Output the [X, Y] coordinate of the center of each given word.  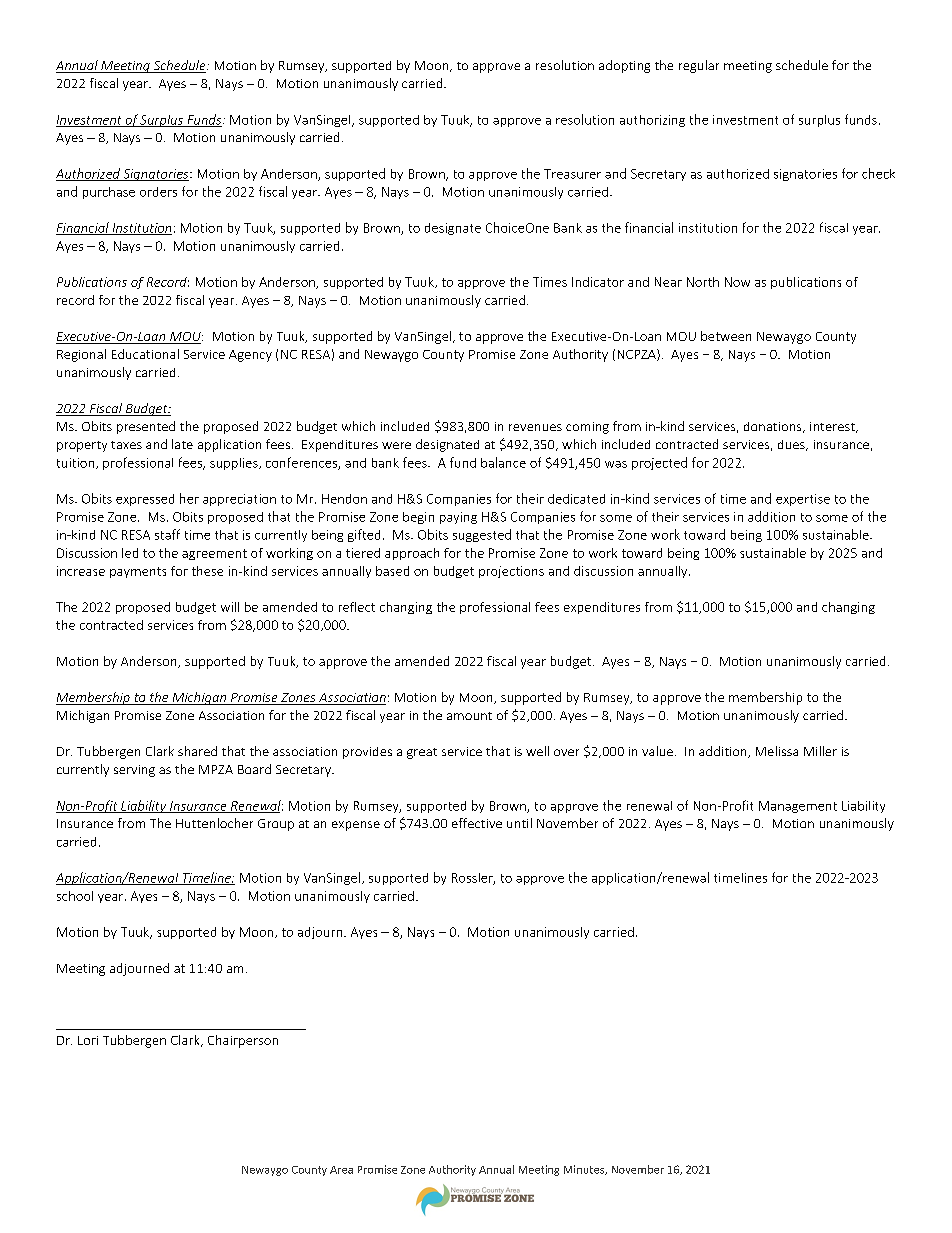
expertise [803, 500]
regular [699, 66]
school [75, 896]
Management [798, 807]
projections [511, 572]
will [230, 607]
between [726, 336]
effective [477, 823]
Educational [145, 354]
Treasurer [572, 174]
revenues [535, 427]
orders [158, 192]
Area [341, 1170]
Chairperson [243, 1041]
